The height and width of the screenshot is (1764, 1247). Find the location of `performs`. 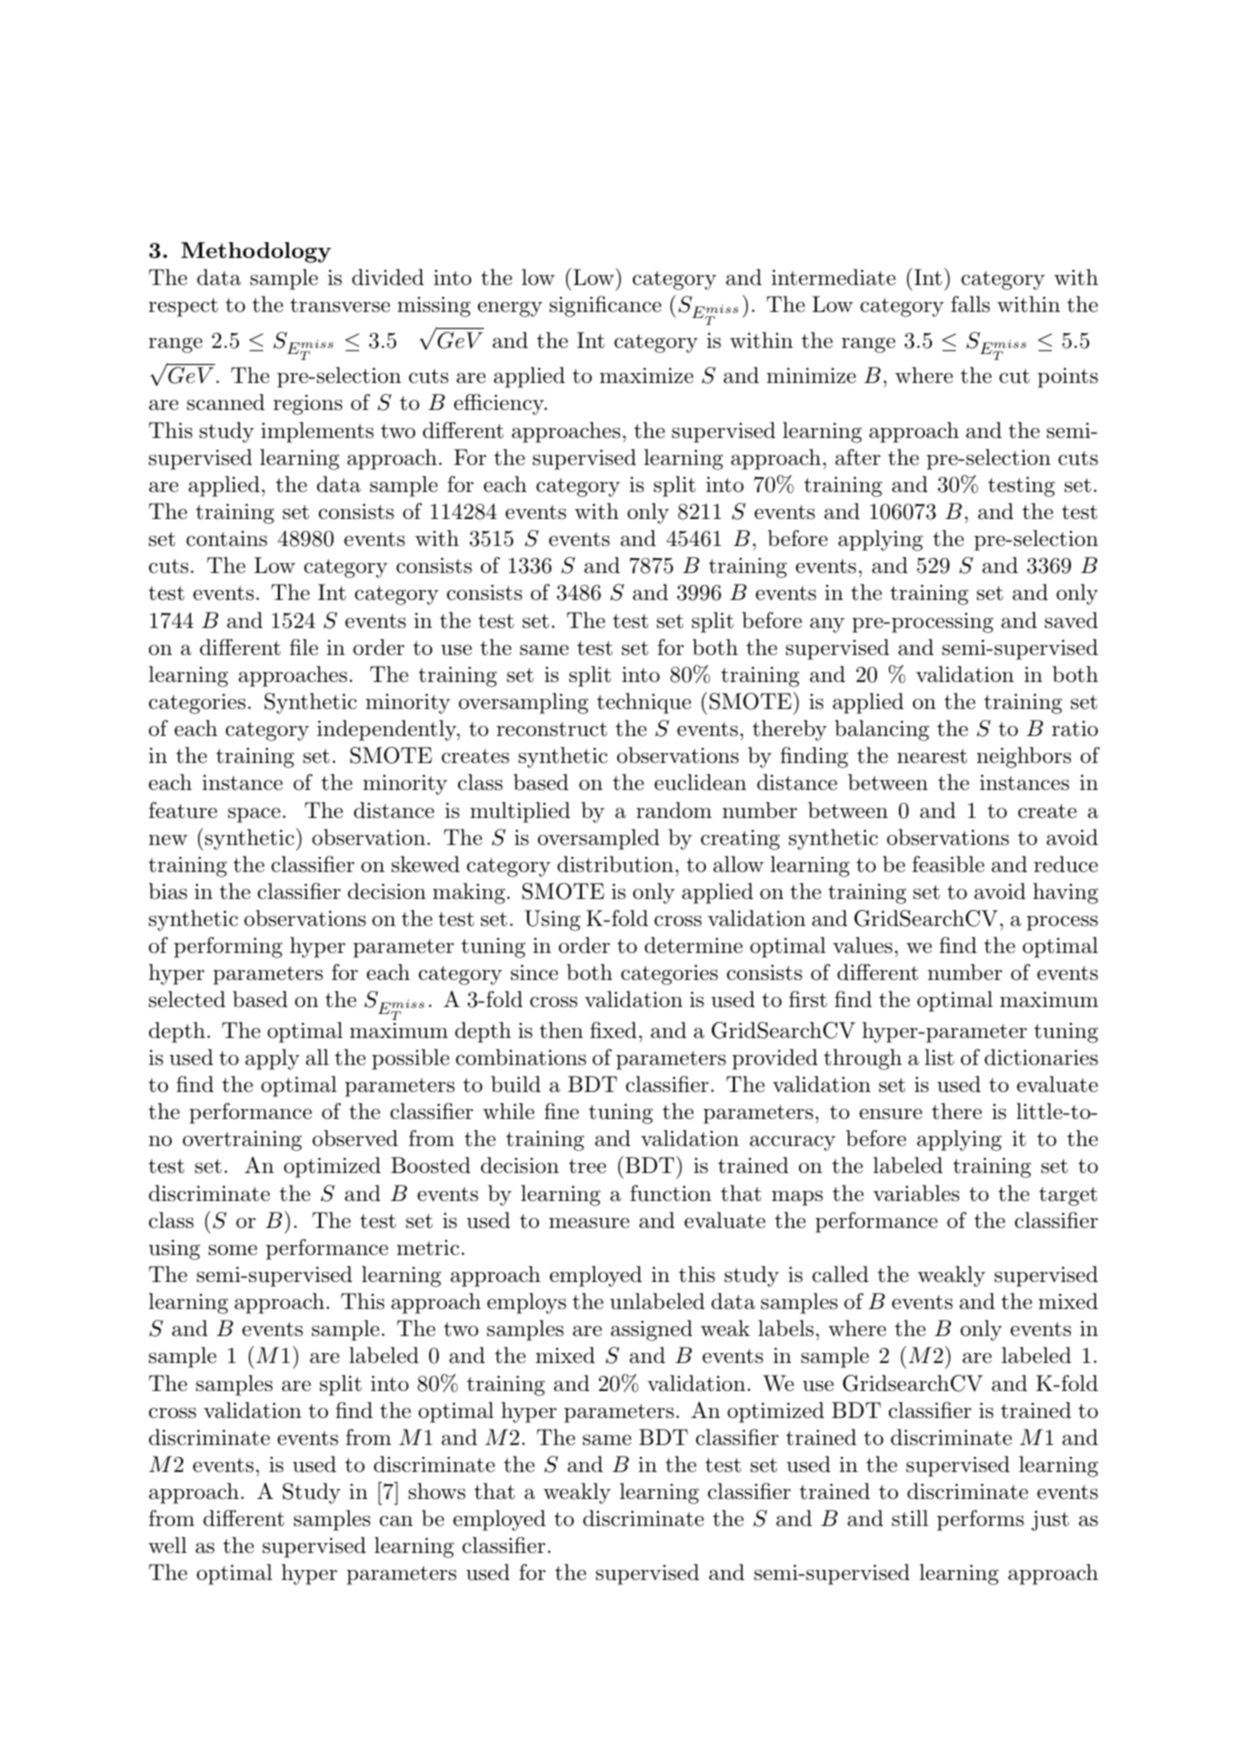

performs is located at coordinates (980, 1520).
